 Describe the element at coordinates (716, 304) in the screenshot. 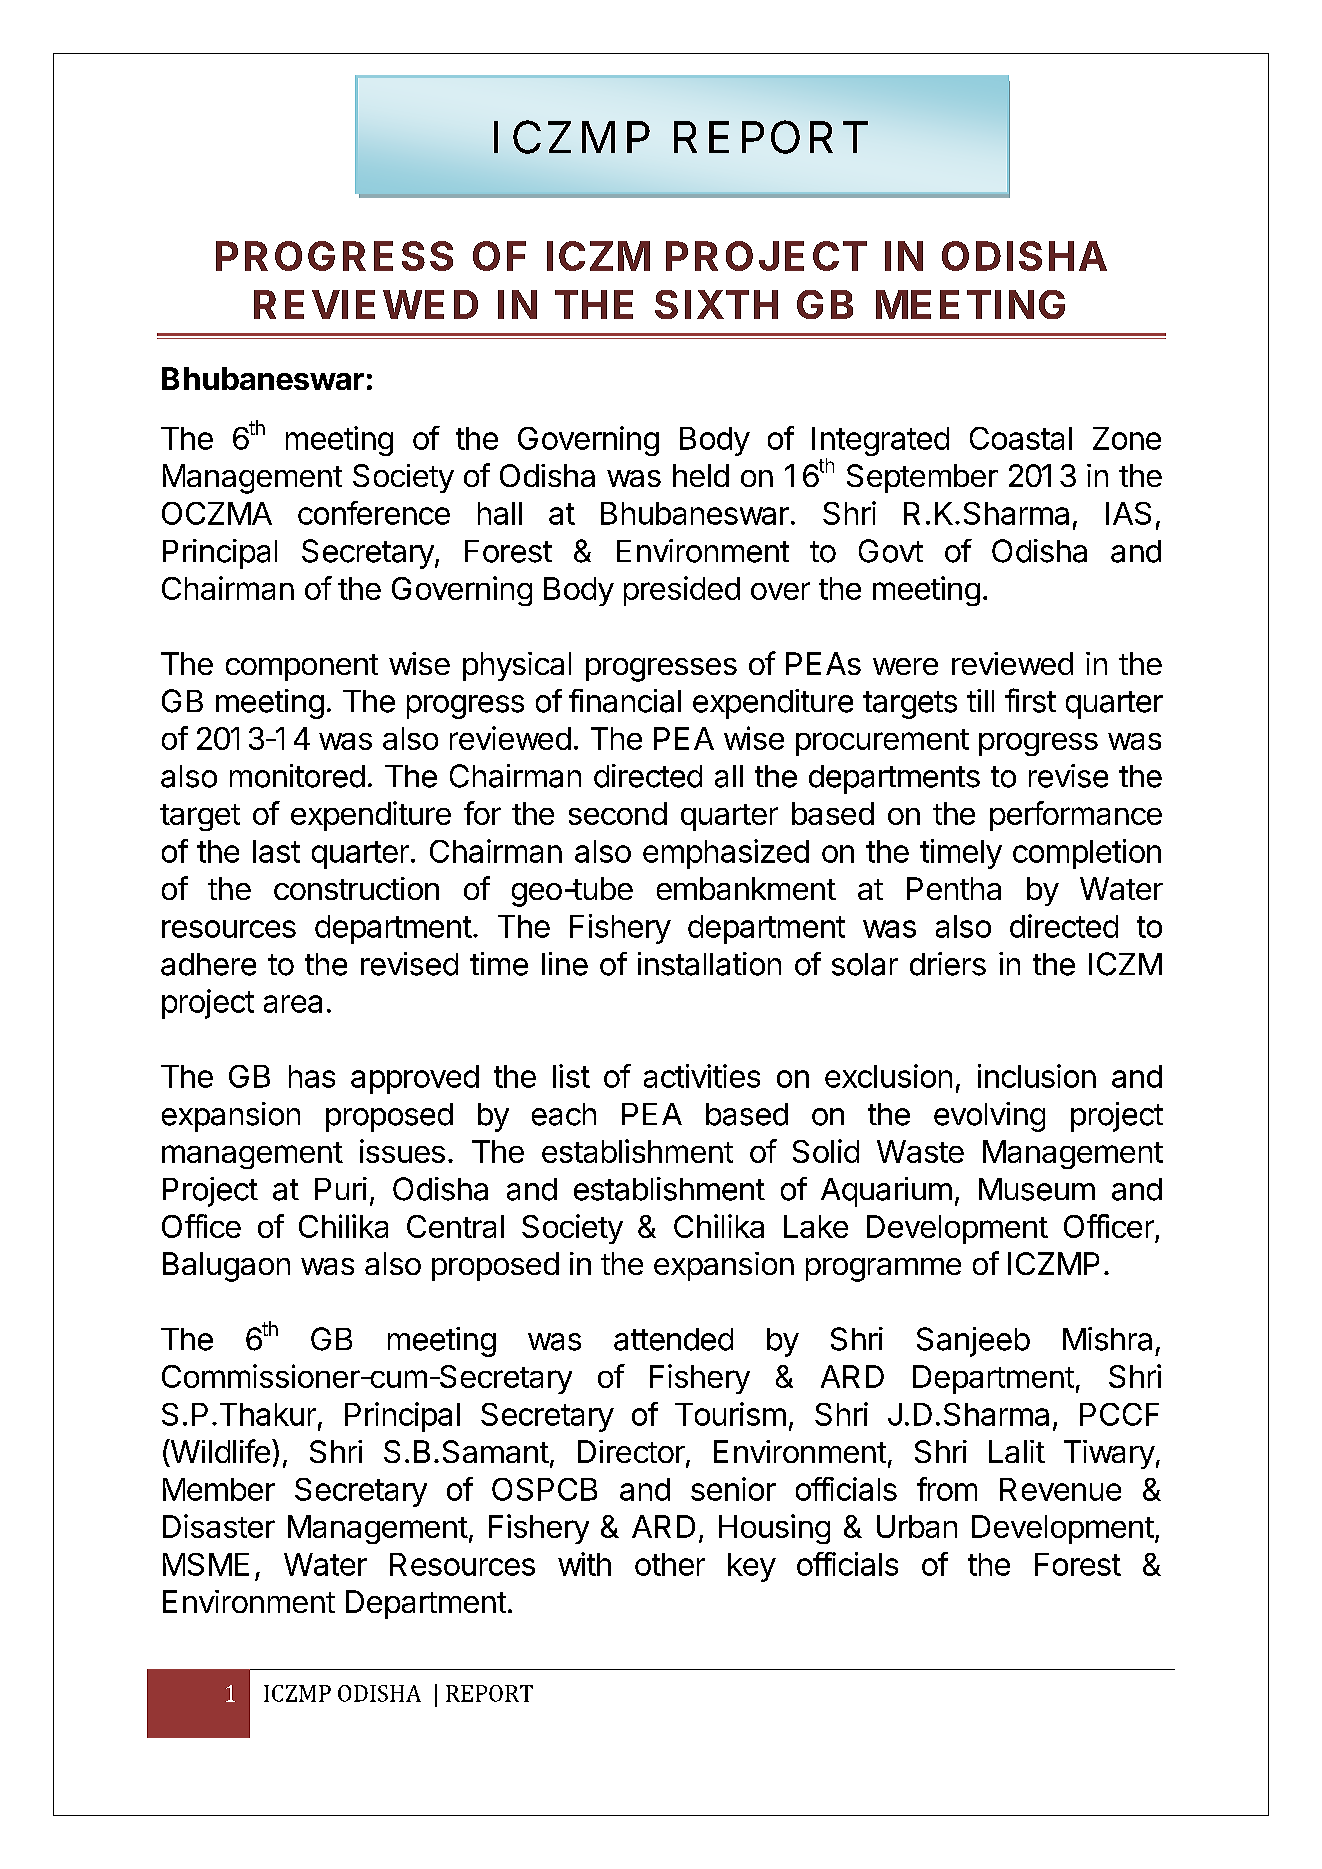

I see `SIXTH` at that location.
